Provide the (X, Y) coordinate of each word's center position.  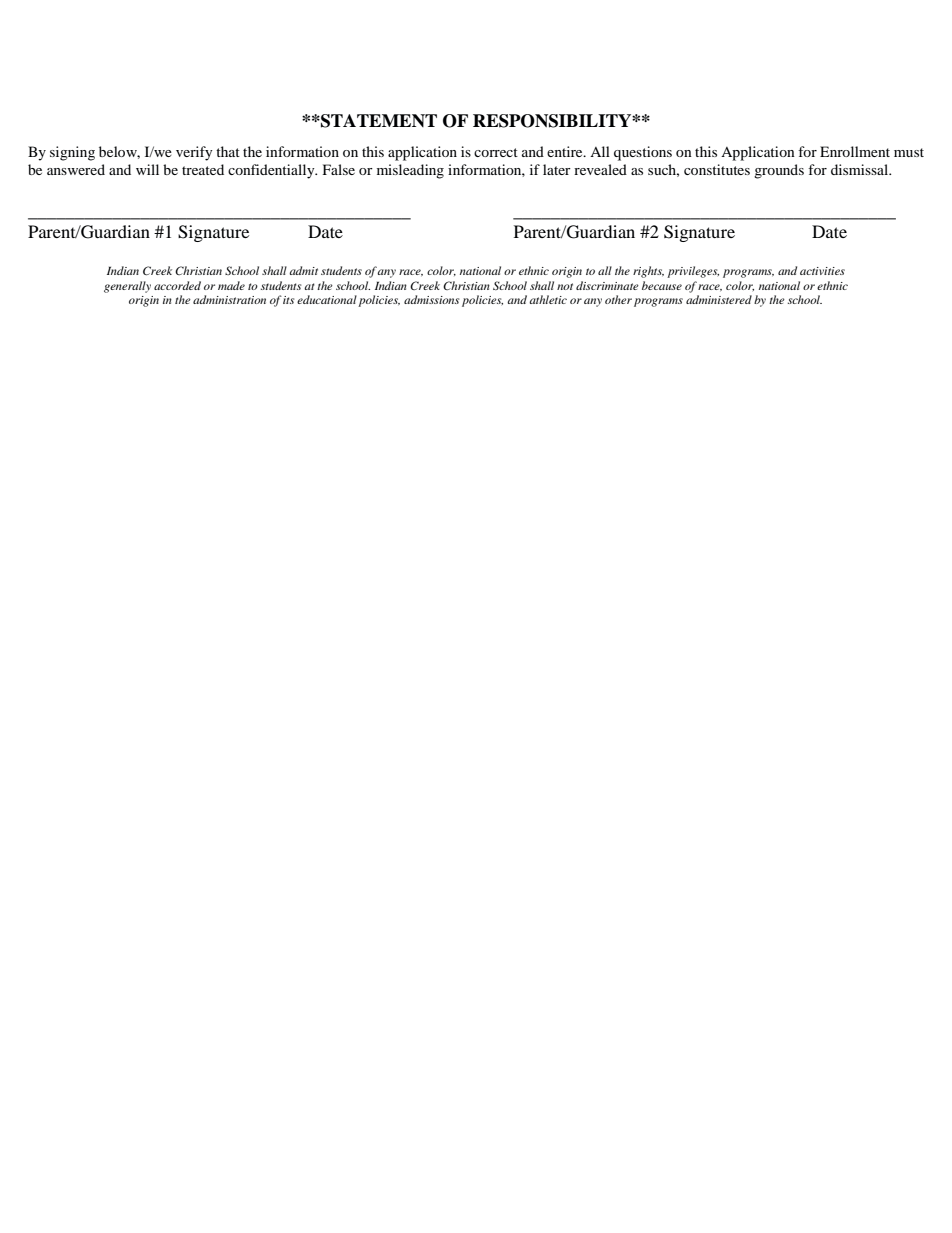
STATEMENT (378, 121)
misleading (410, 171)
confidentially (272, 171)
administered (719, 299)
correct (496, 152)
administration (229, 299)
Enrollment (855, 151)
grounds (779, 171)
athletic (548, 299)
